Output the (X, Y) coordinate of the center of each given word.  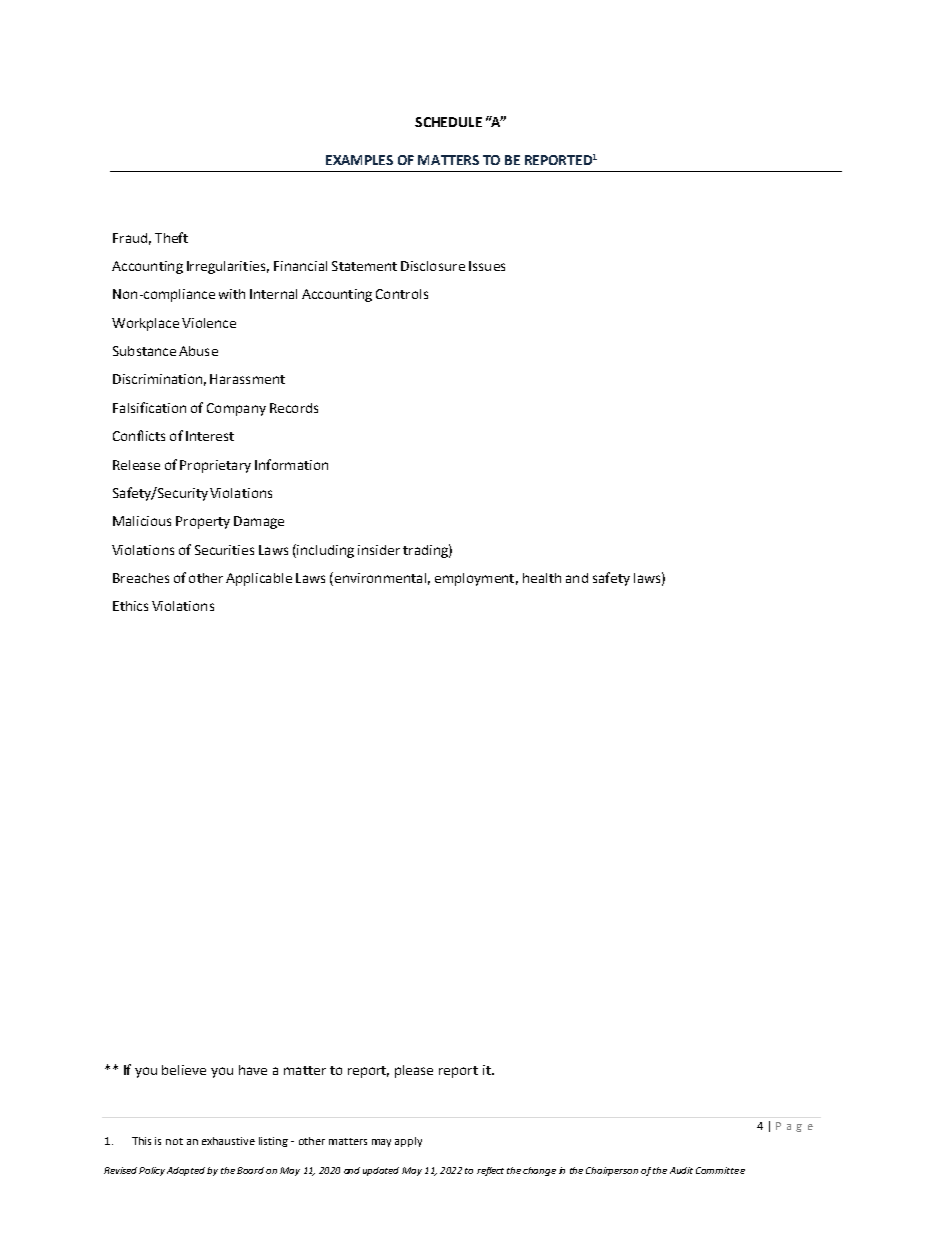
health (542, 578)
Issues (487, 266)
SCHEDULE (448, 122)
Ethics (130, 606)
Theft (171, 237)
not (174, 1141)
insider (379, 550)
